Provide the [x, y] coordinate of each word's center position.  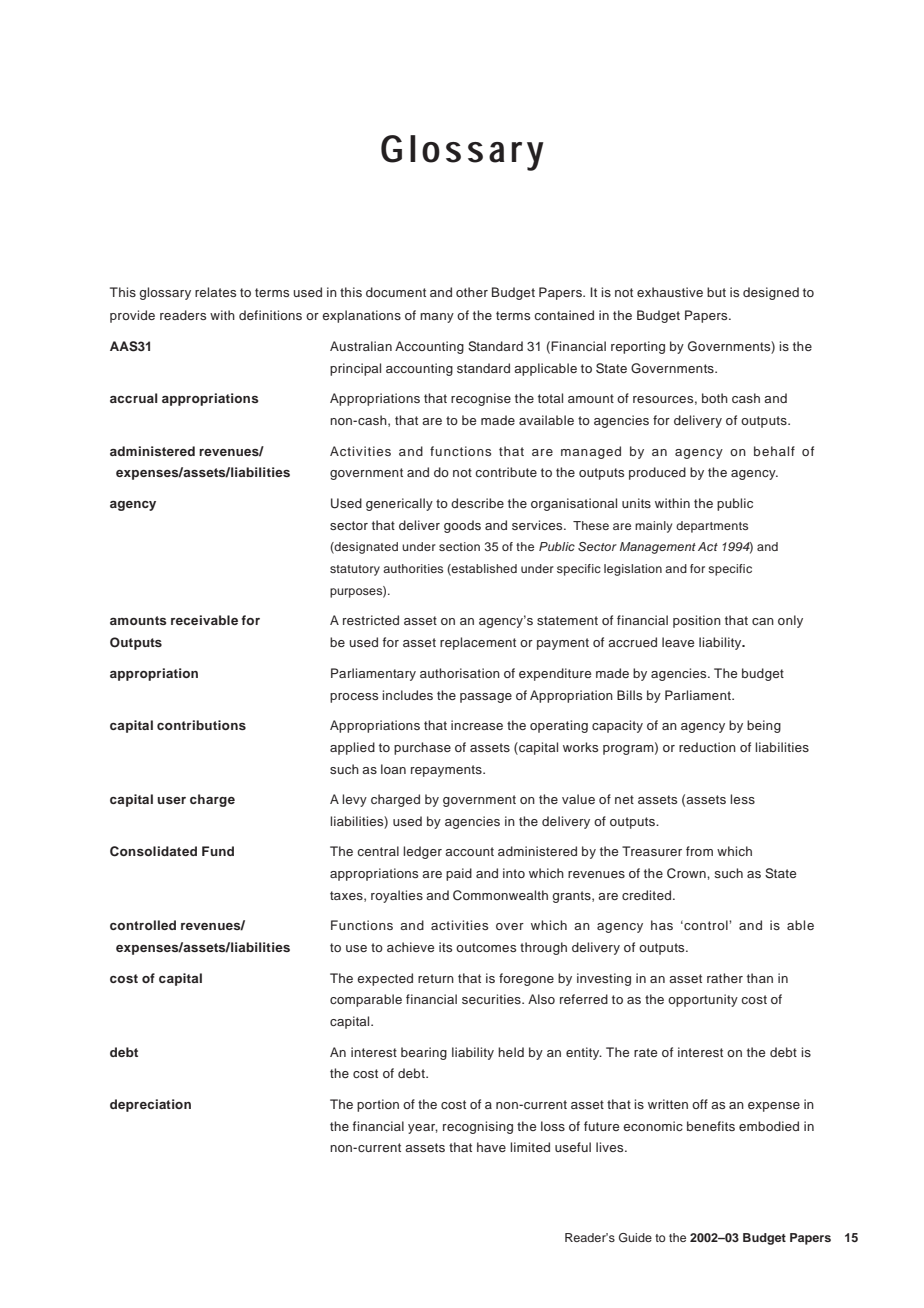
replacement [478, 643]
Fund [218, 851]
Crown [687, 873]
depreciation [150, 1105]
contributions [201, 725]
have [491, 1147]
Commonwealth [500, 895]
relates [215, 292]
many [437, 318]
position [697, 621]
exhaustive [670, 292]
